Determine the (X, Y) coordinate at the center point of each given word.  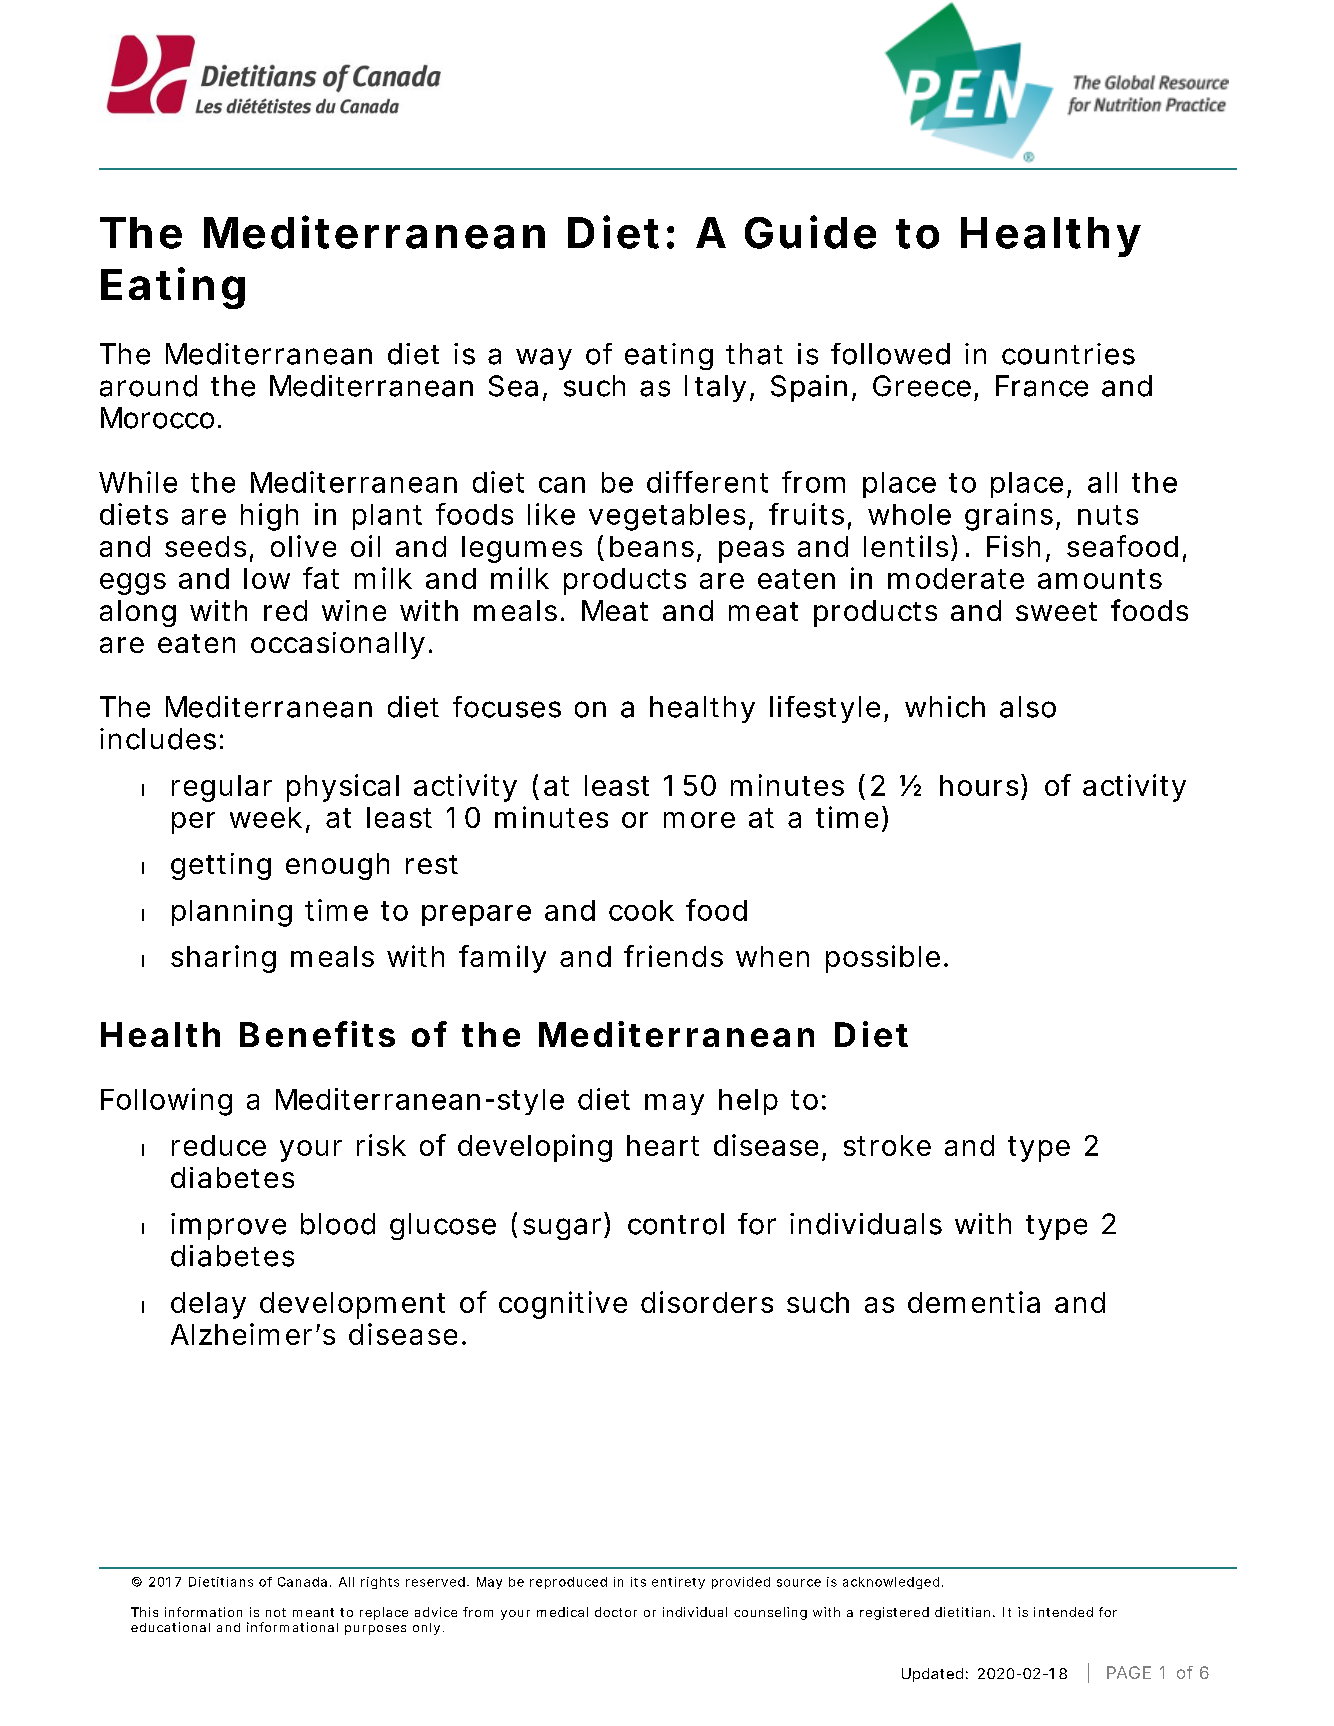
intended (1063, 1612)
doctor (616, 1612)
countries (1068, 354)
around (148, 386)
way (544, 359)
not (276, 1612)
